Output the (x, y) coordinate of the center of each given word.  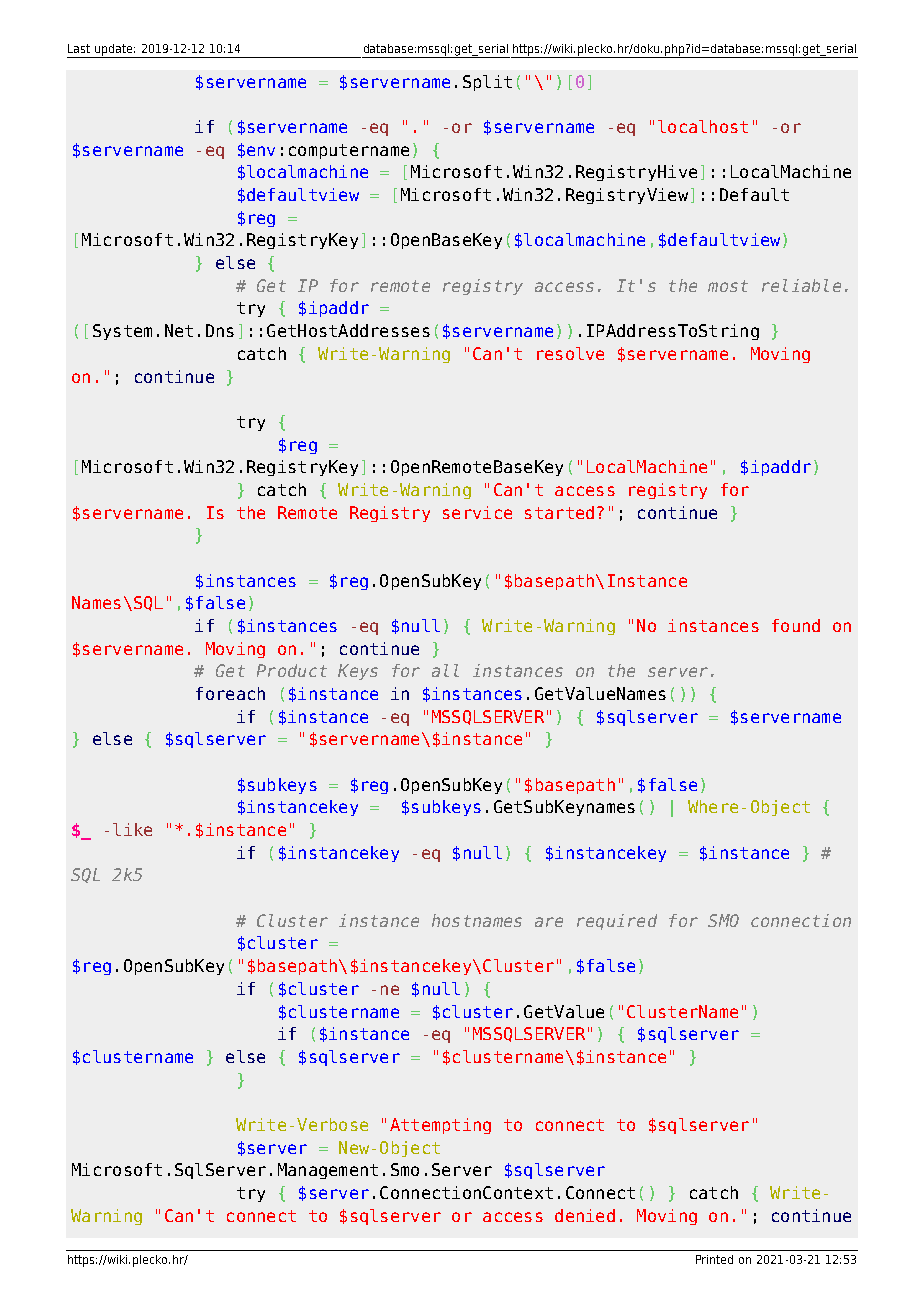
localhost (703, 126)
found (796, 625)
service (477, 512)
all (445, 670)
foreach (230, 693)
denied (585, 1215)
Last (79, 48)
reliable (801, 285)
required (617, 922)
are (549, 922)
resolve (570, 353)
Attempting (440, 1126)
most (728, 286)
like (132, 829)
